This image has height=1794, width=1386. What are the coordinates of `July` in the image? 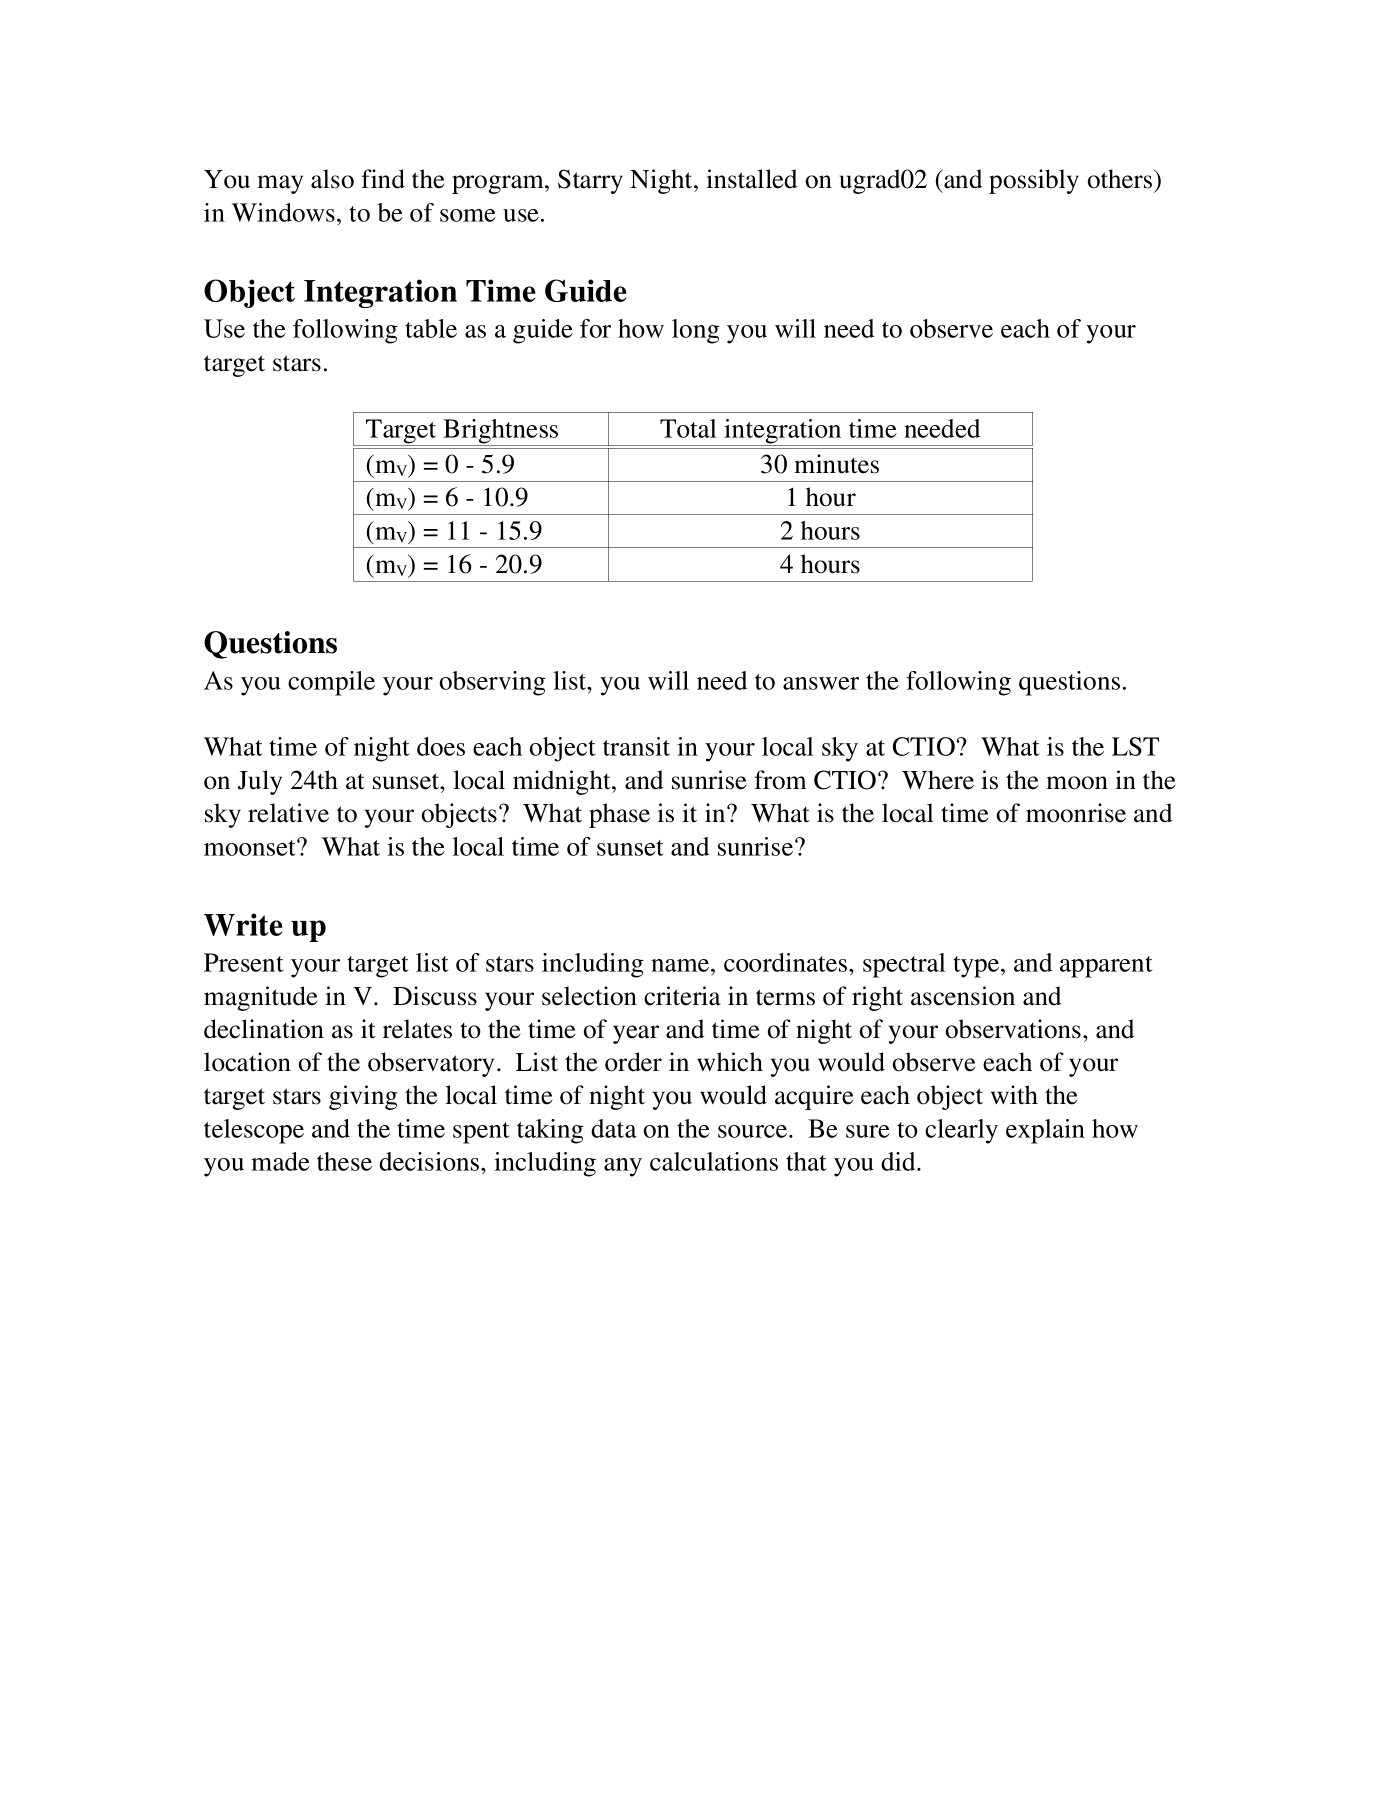 It's located at (260, 782).
